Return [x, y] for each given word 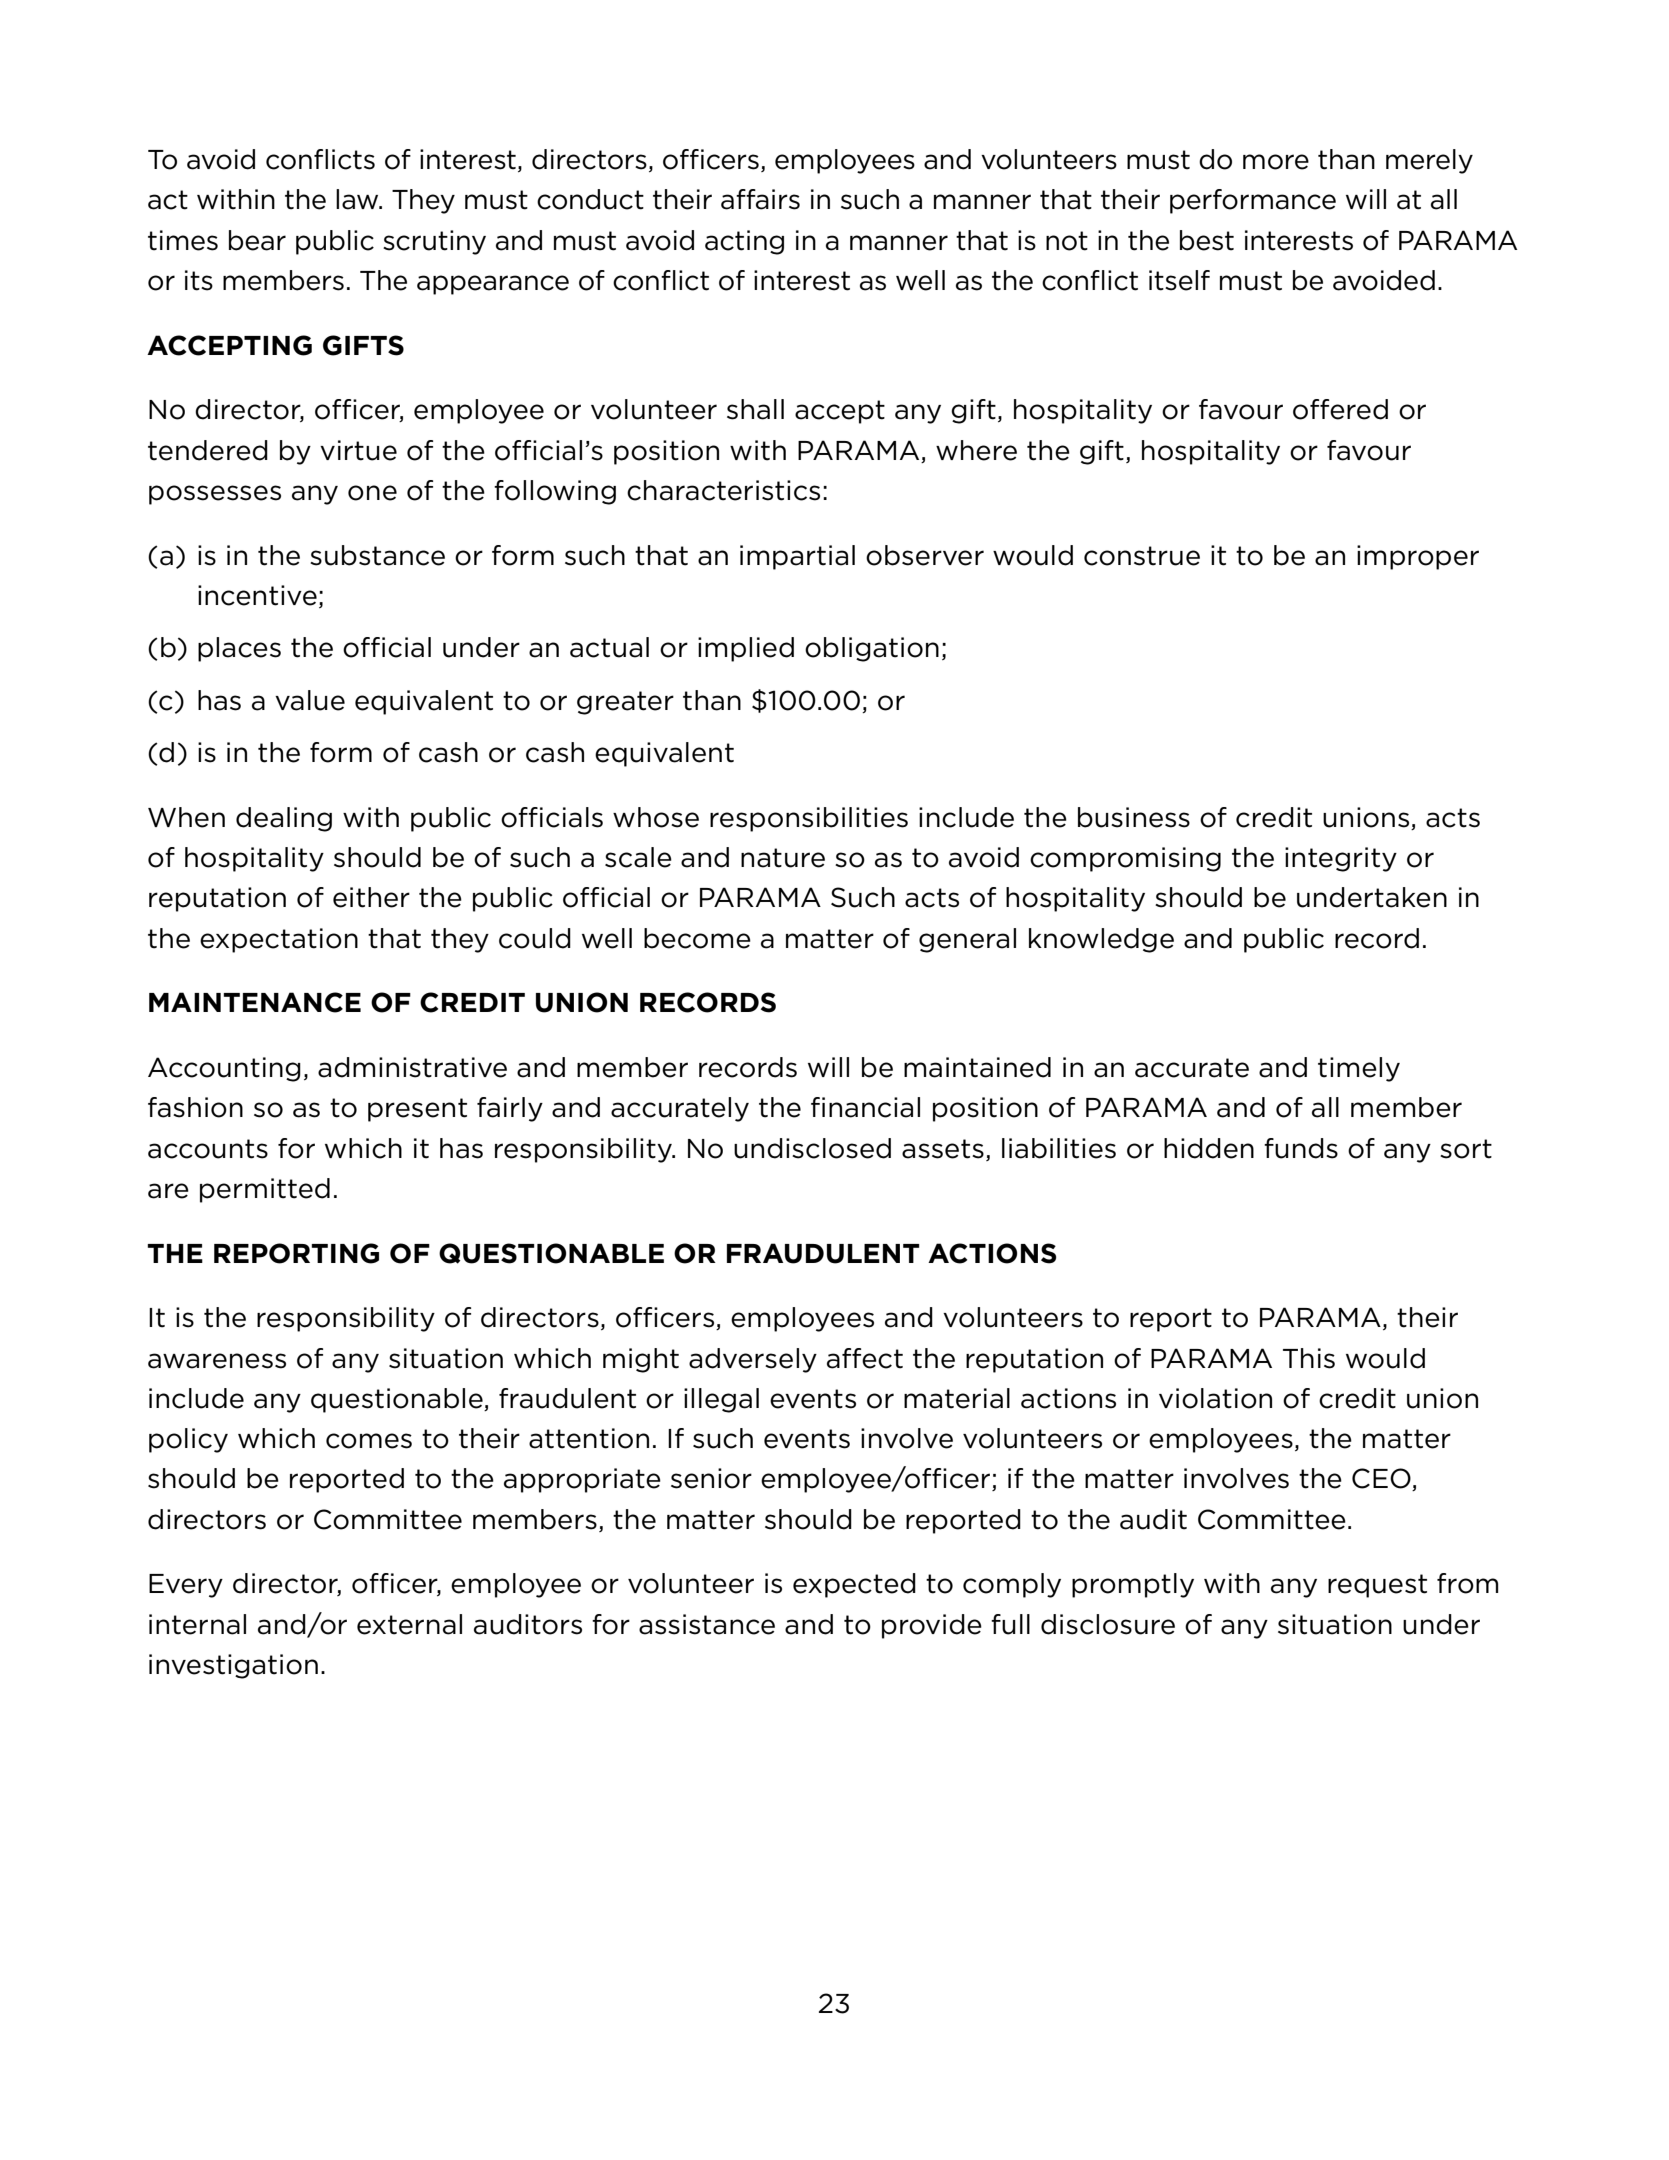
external [409, 1624]
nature [783, 858]
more [1276, 162]
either [371, 897]
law [358, 199]
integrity [1341, 859]
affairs [760, 199]
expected [854, 1585]
